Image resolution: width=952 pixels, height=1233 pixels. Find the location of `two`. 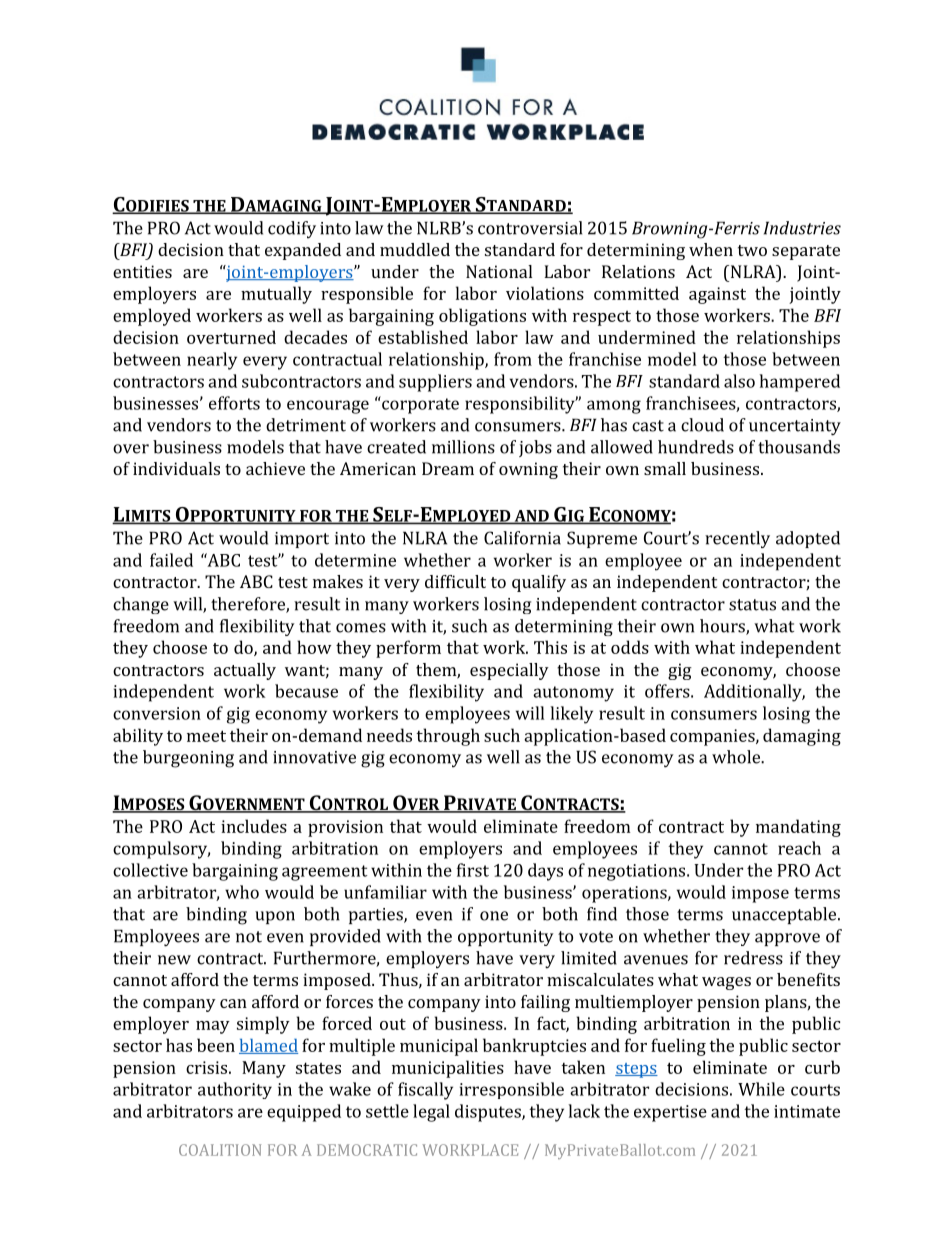

two is located at coordinates (752, 250).
